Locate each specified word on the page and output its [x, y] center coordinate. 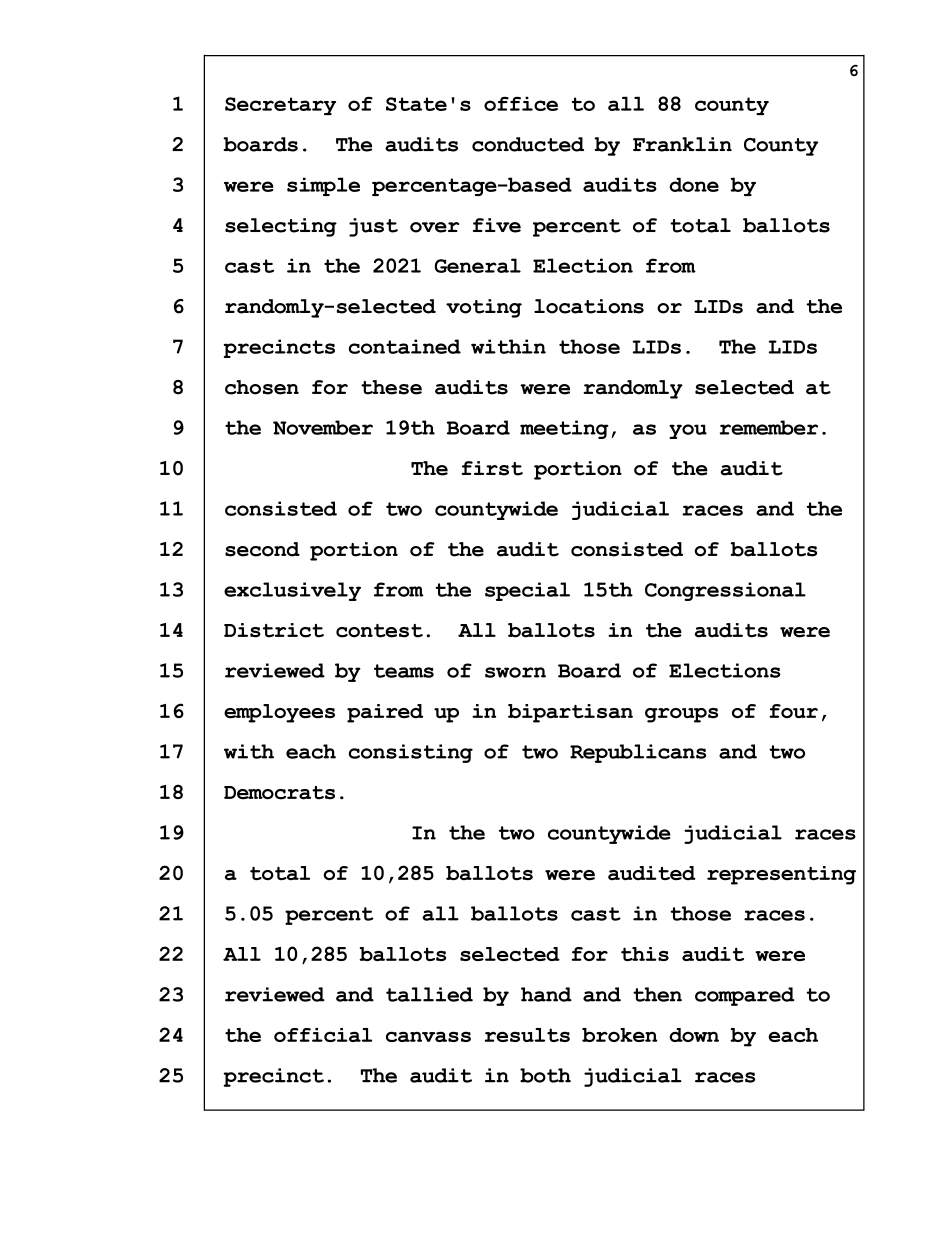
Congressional [725, 591]
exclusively [292, 591]
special [527, 591]
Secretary [280, 106]
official [323, 1035]
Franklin [682, 144]
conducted [528, 144]
